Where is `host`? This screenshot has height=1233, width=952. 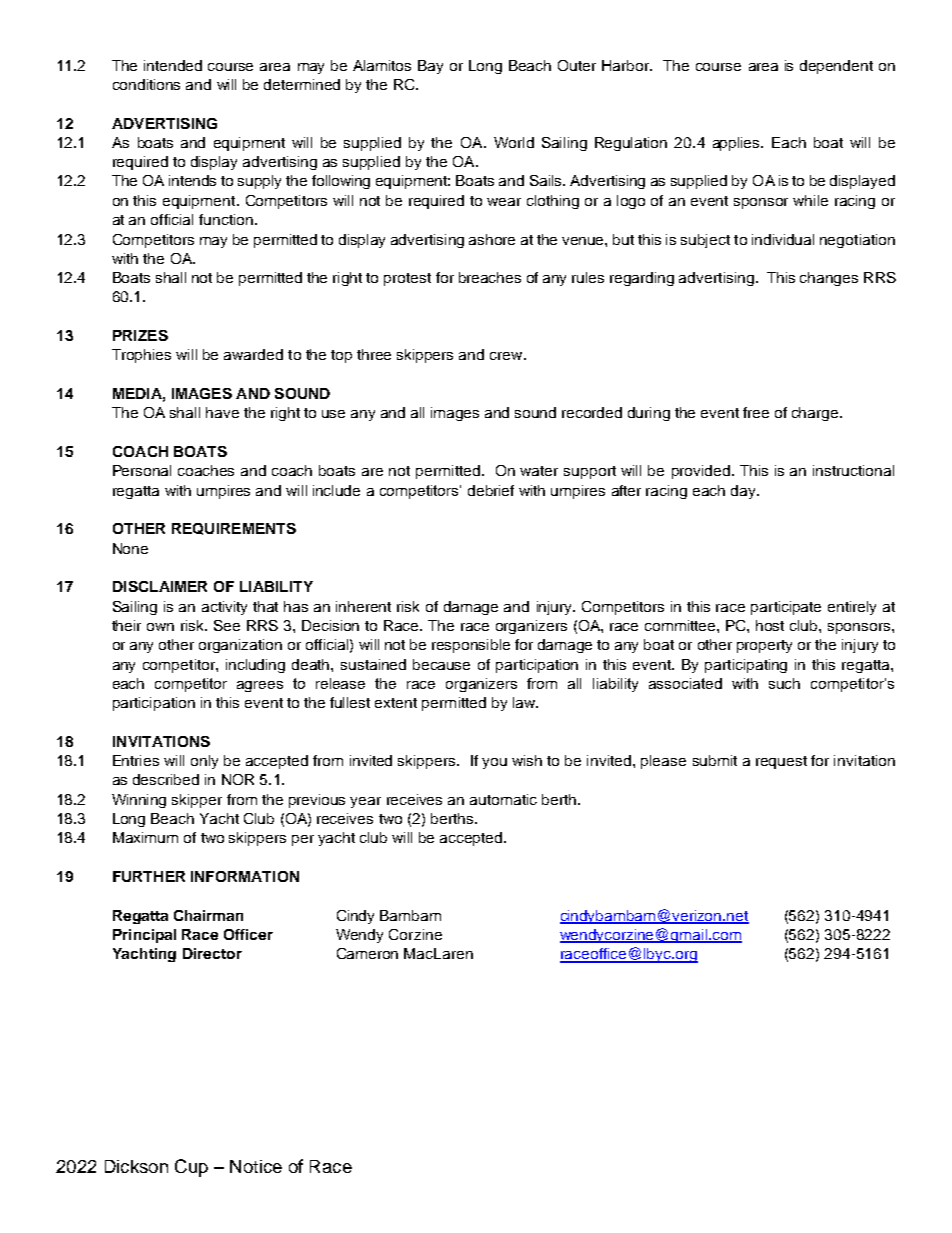
host is located at coordinates (770, 625).
